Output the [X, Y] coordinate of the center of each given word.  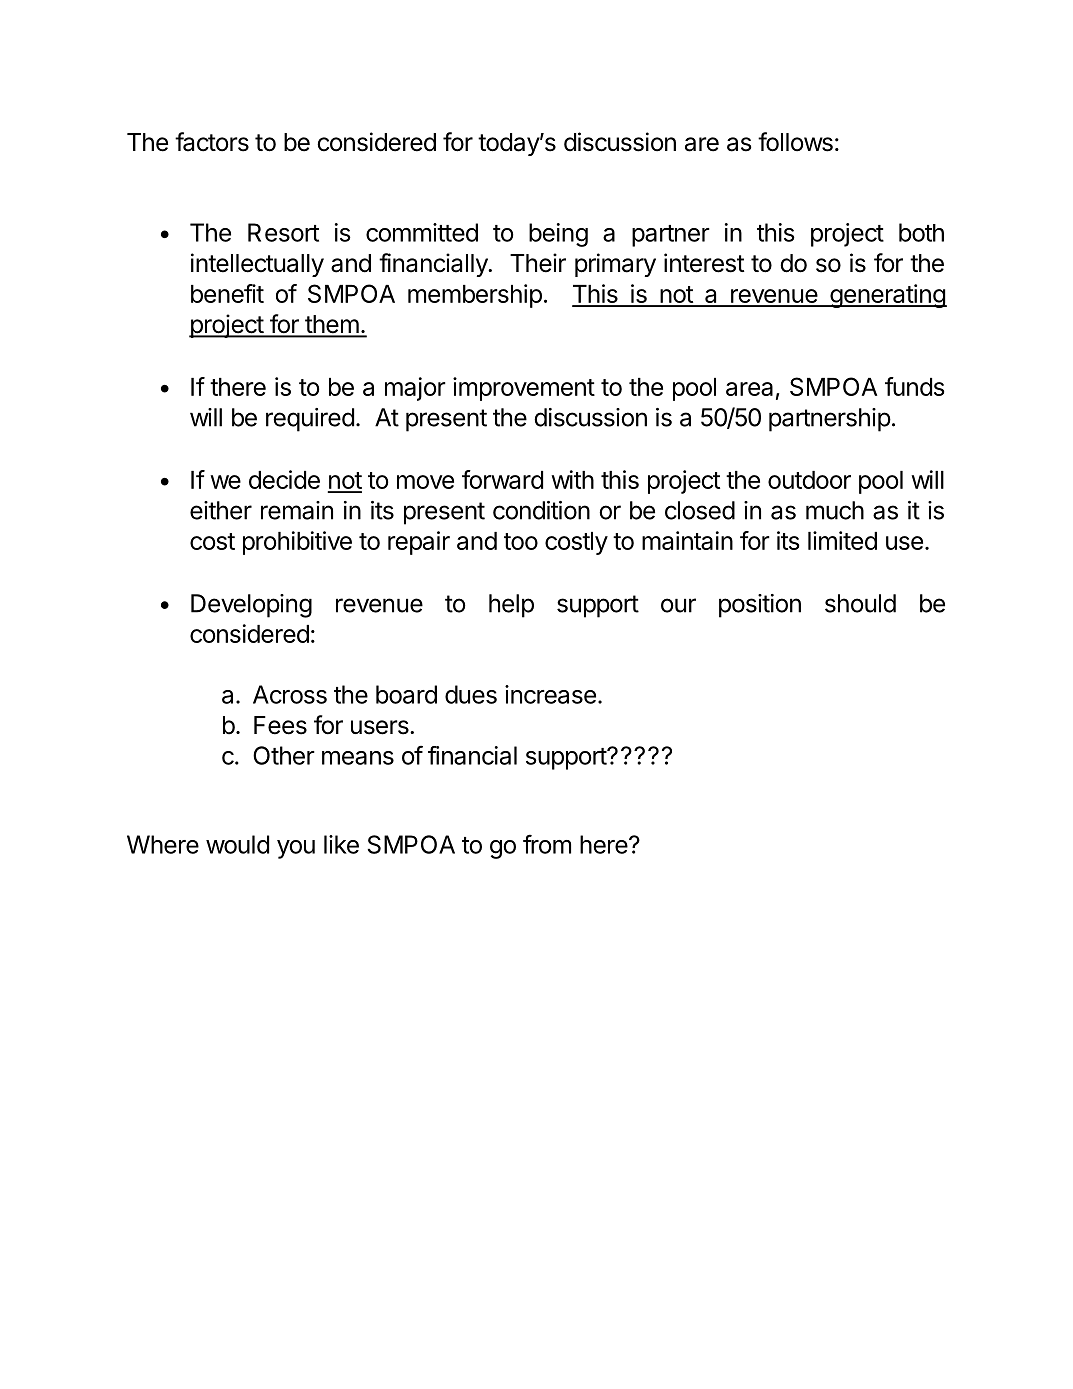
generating [887, 296]
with [572, 479]
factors [212, 142]
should [860, 603]
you [296, 849]
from [547, 844]
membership [475, 296]
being [558, 235]
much [835, 510]
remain [297, 510]
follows [795, 142]
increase [550, 694]
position [760, 606]
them [331, 325]
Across [290, 694]
